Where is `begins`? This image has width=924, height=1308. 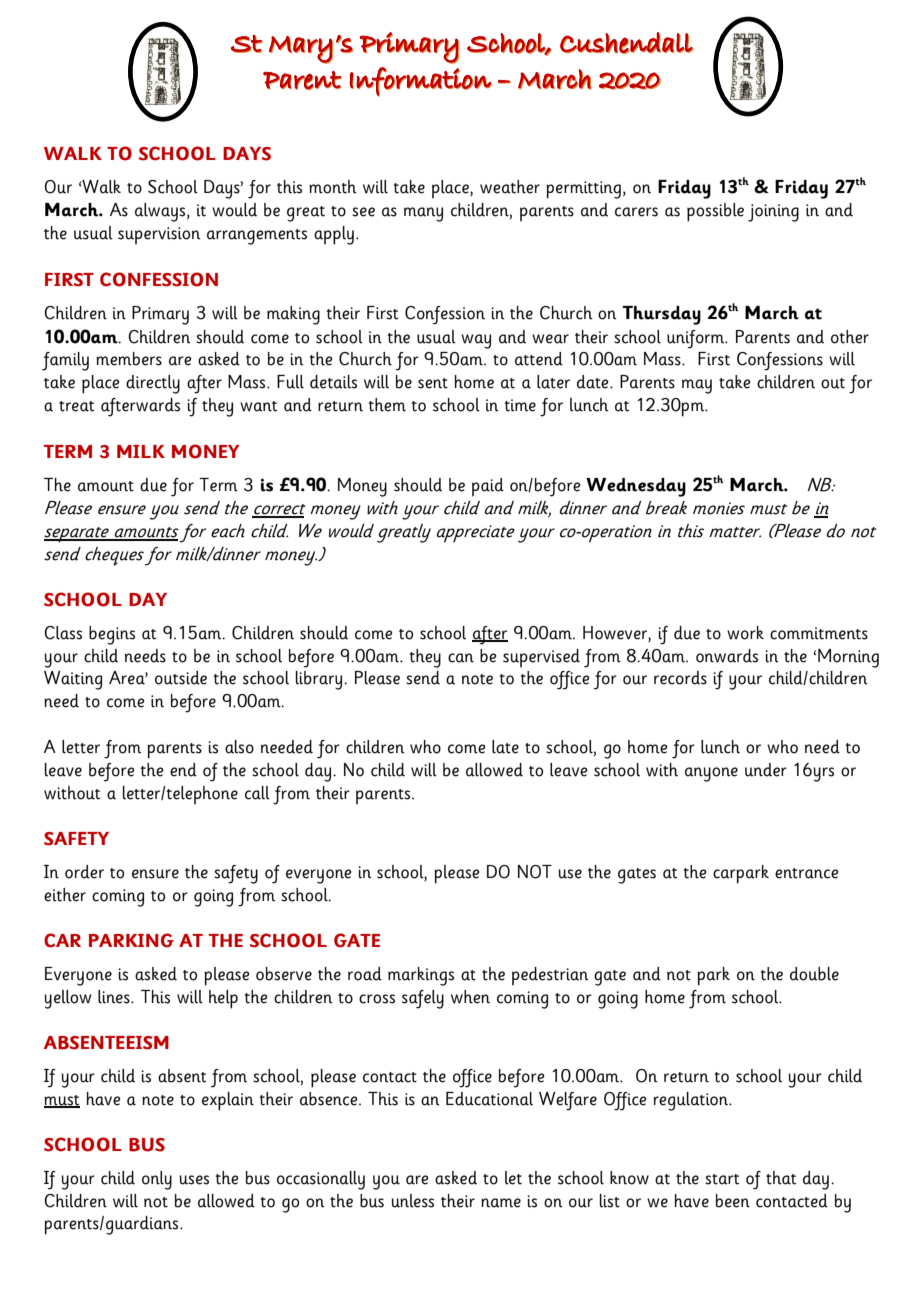 begins is located at coordinates (112, 635).
